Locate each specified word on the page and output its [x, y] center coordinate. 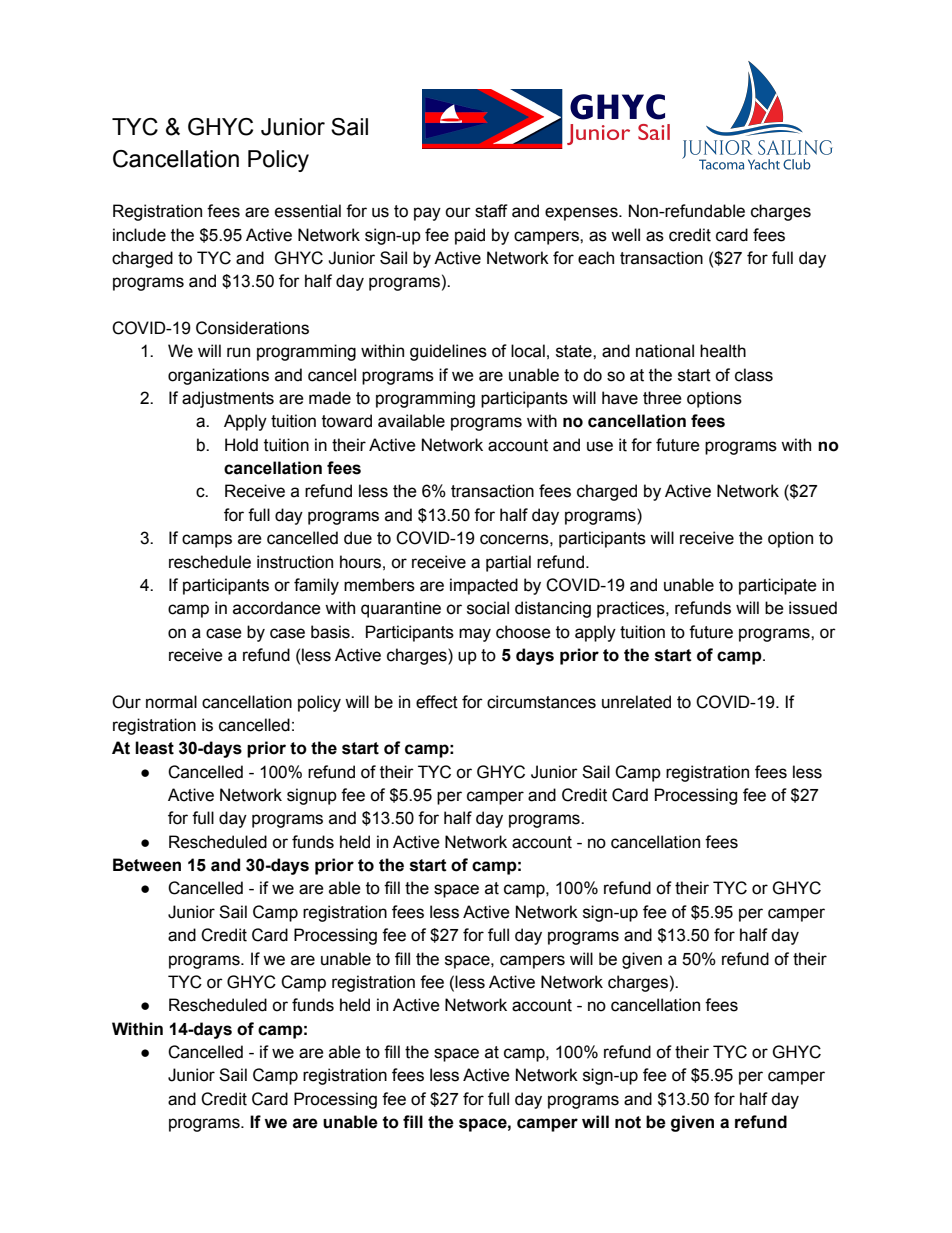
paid [470, 236]
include [139, 235]
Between [147, 865]
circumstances [541, 702]
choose [523, 632]
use [600, 446]
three [662, 398]
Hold [241, 445]
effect [437, 702]
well [625, 235]
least [154, 748]
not [628, 1122]
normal [171, 702]
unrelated [636, 702]
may [475, 635]
